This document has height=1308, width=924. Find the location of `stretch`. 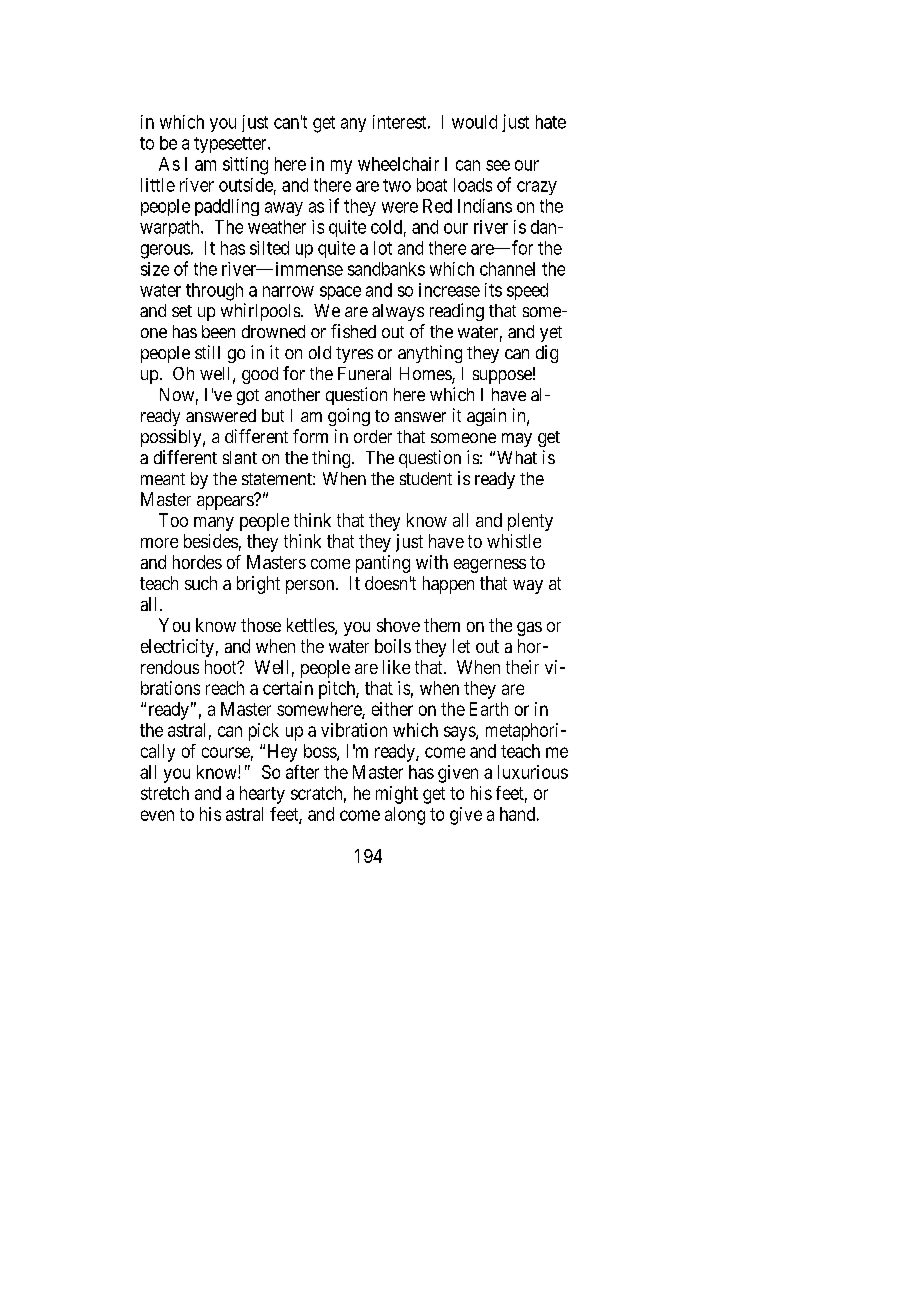

stretch is located at coordinates (165, 793).
